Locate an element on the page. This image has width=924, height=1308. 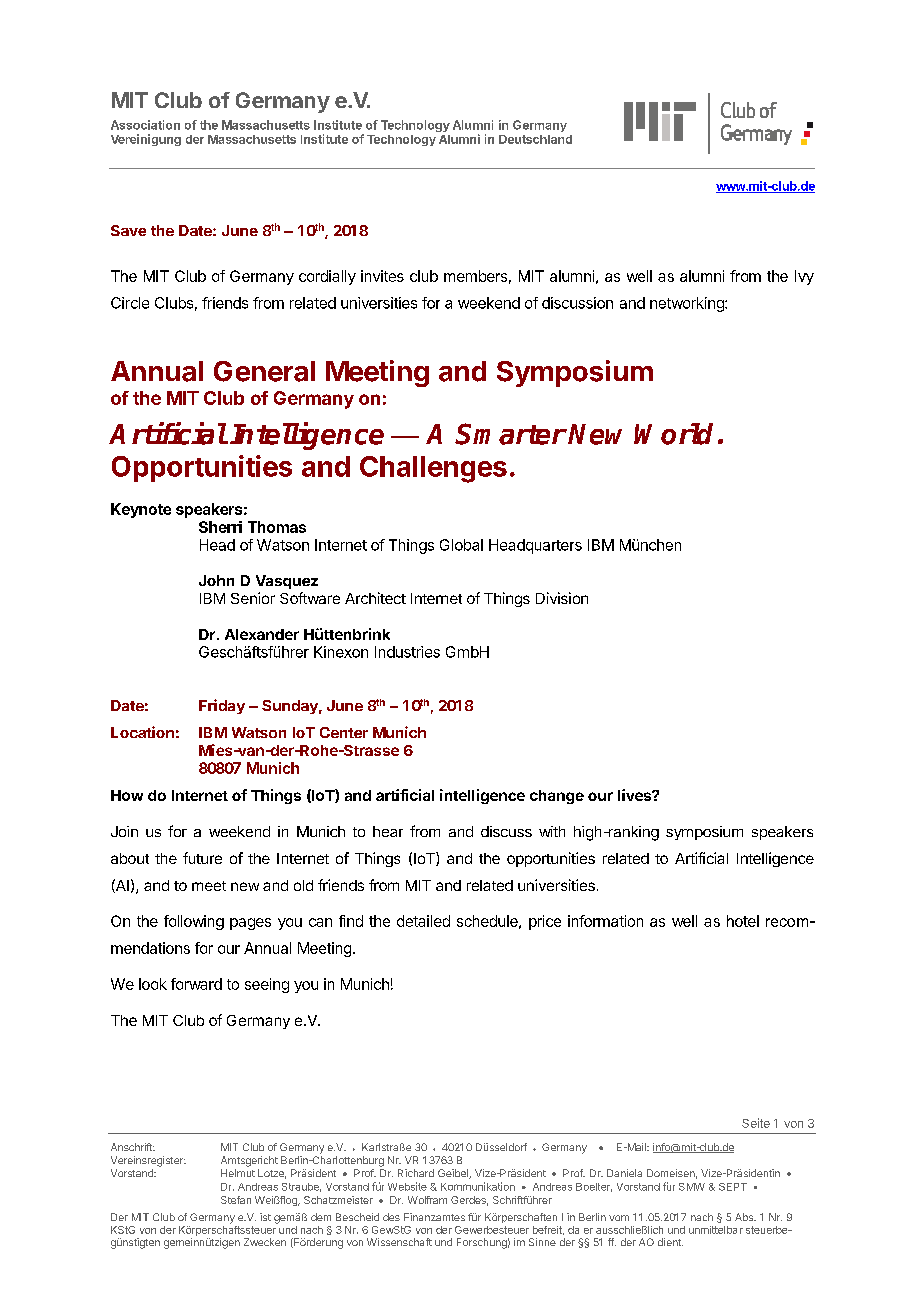
Association is located at coordinates (145, 125).
